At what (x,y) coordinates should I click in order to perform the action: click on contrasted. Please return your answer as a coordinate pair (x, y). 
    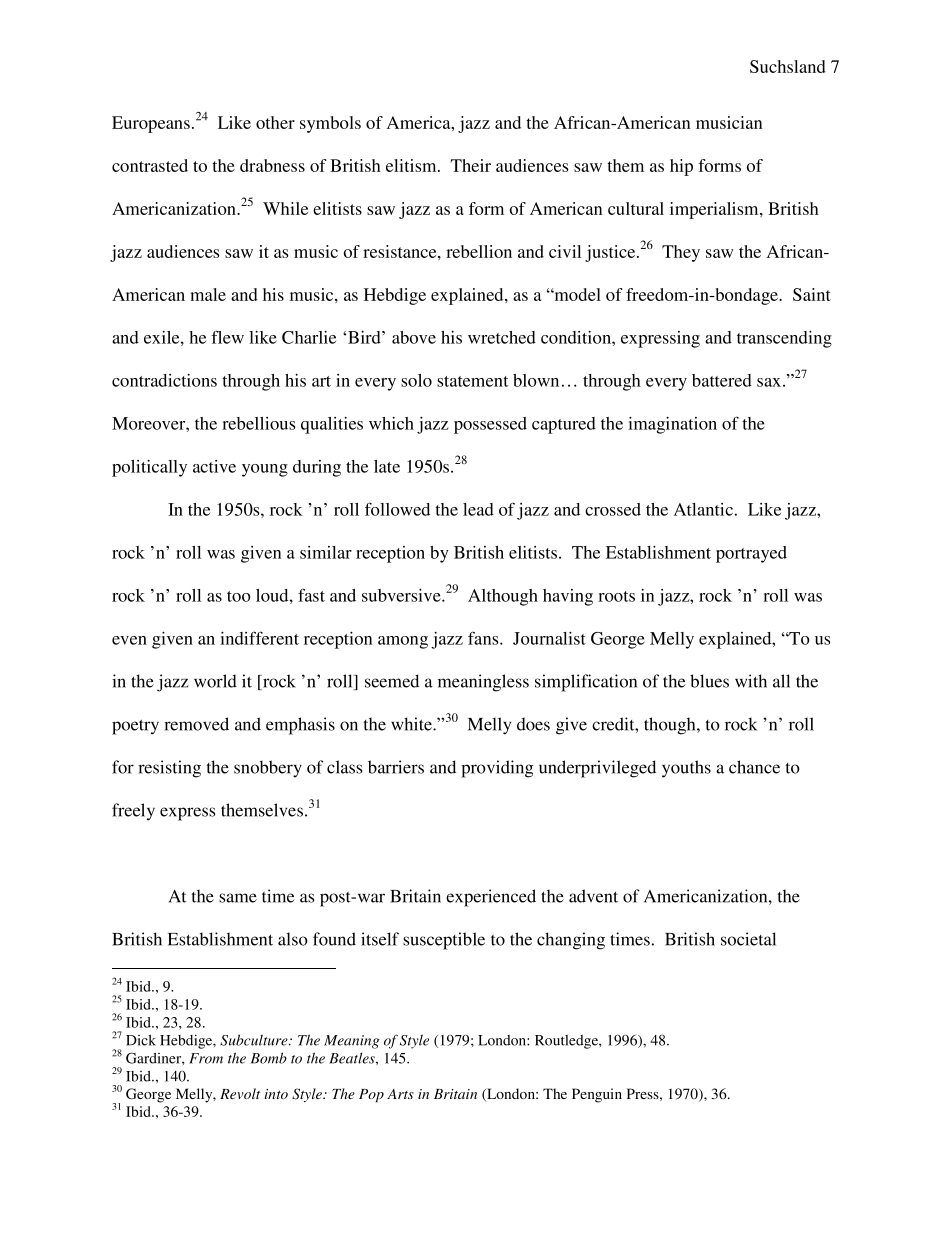
    Looking at the image, I should click on (150, 165).
